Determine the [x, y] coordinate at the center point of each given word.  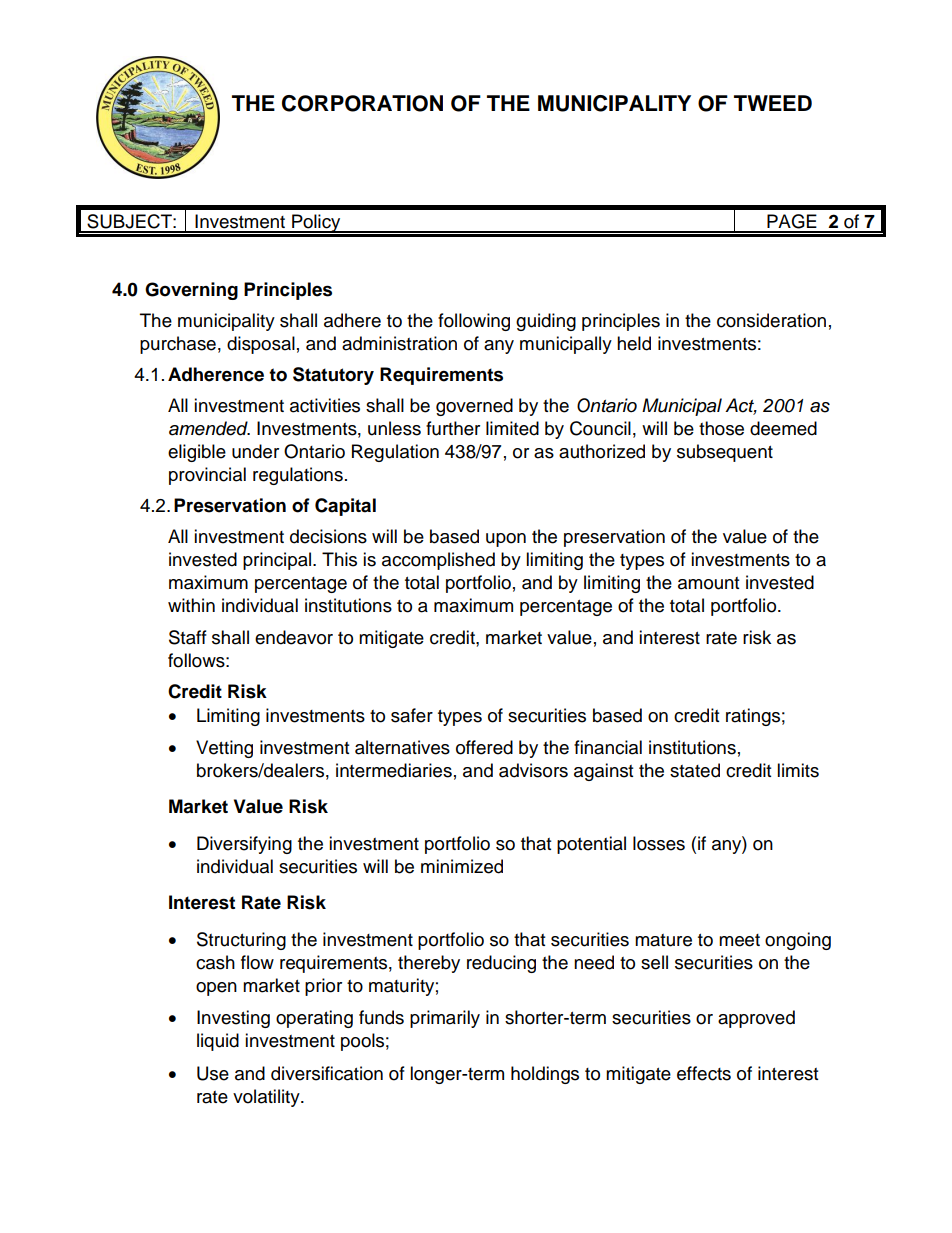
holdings [545, 1075]
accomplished [438, 561]
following [474, 322]
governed [474, 407]
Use [213, 1073]
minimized [462, 866]
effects [704, 1073]
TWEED [773, 103]
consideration [771, 320]
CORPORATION [362, 103]
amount [708, 583]
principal [277, 561]
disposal [261, 345]
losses [659, 843]
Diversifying [244, 845]
